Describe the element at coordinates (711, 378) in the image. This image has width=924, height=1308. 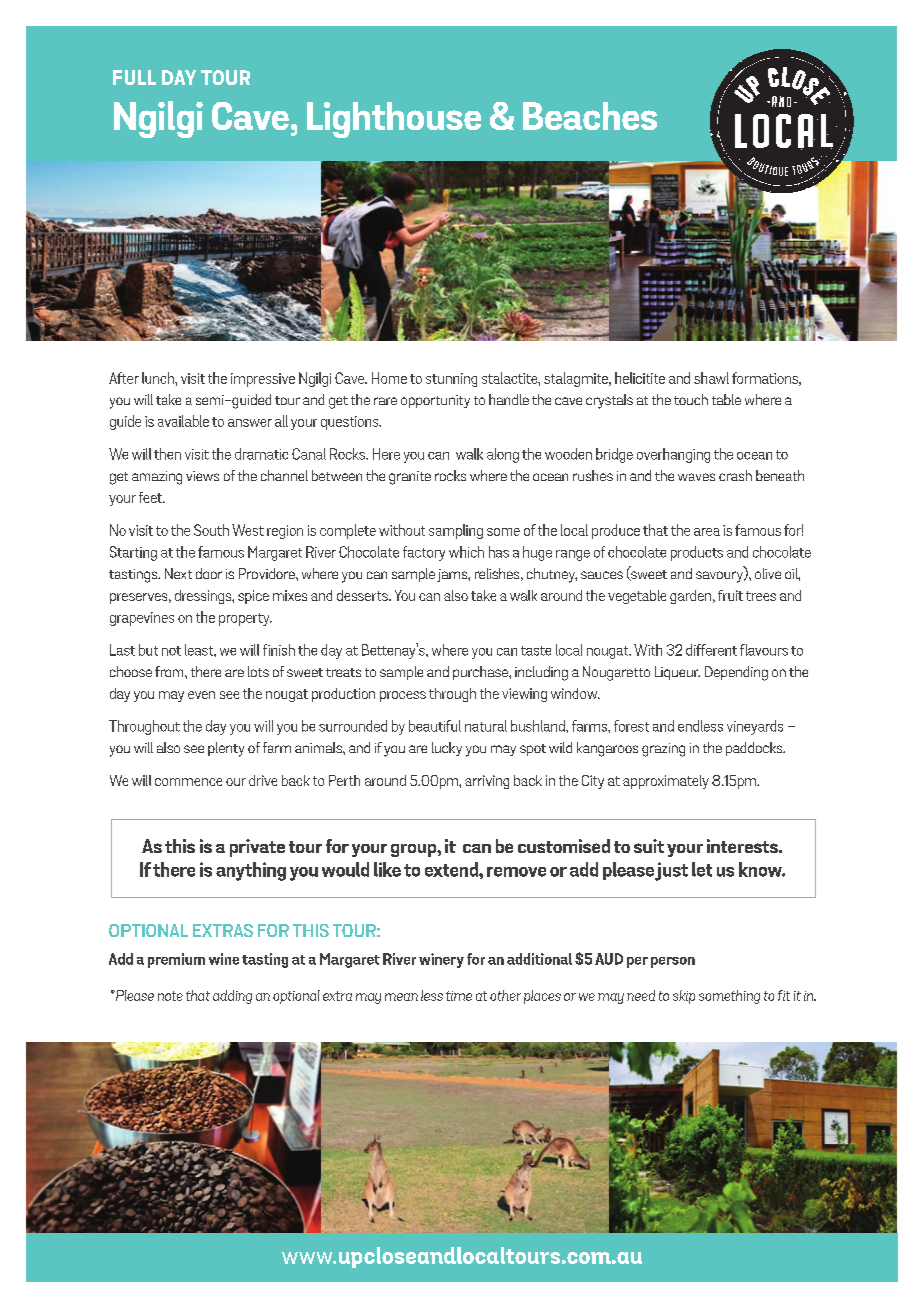
I see `shawl` at that location.
